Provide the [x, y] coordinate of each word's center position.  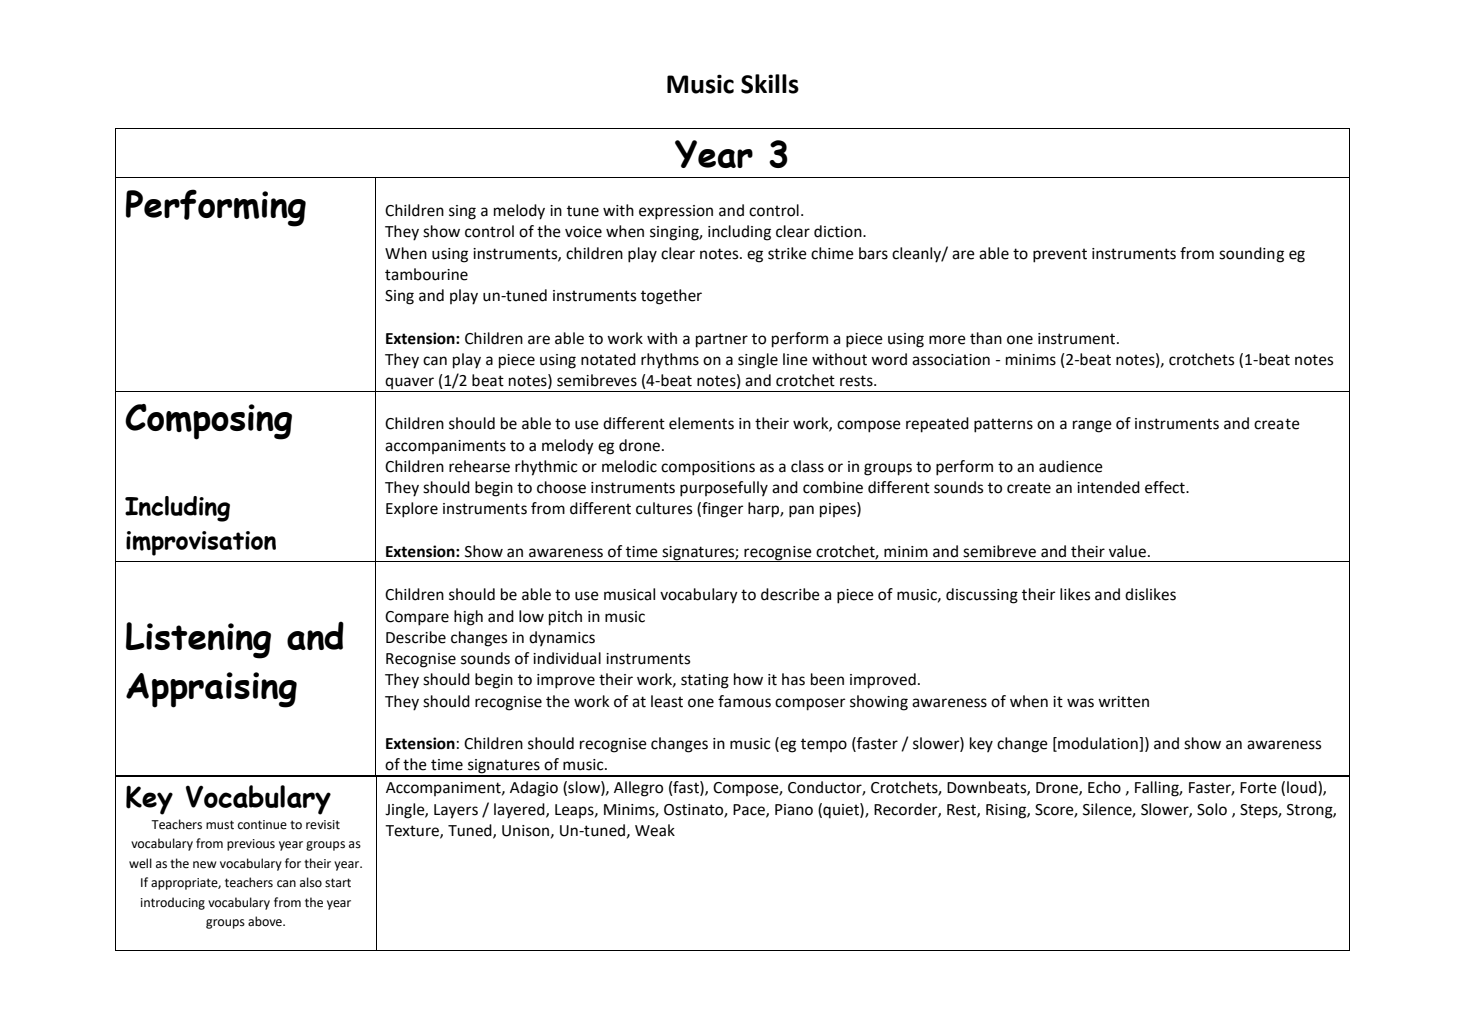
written [1123, 702]
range [1092, 426]
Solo [1212, 809]
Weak [655, 830]
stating [705, 681]
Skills [770, 84]
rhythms [670, 361]
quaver [410, 384]
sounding [1251, 255]
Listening [198, 640]
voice [583, 232]
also [311, 882]
